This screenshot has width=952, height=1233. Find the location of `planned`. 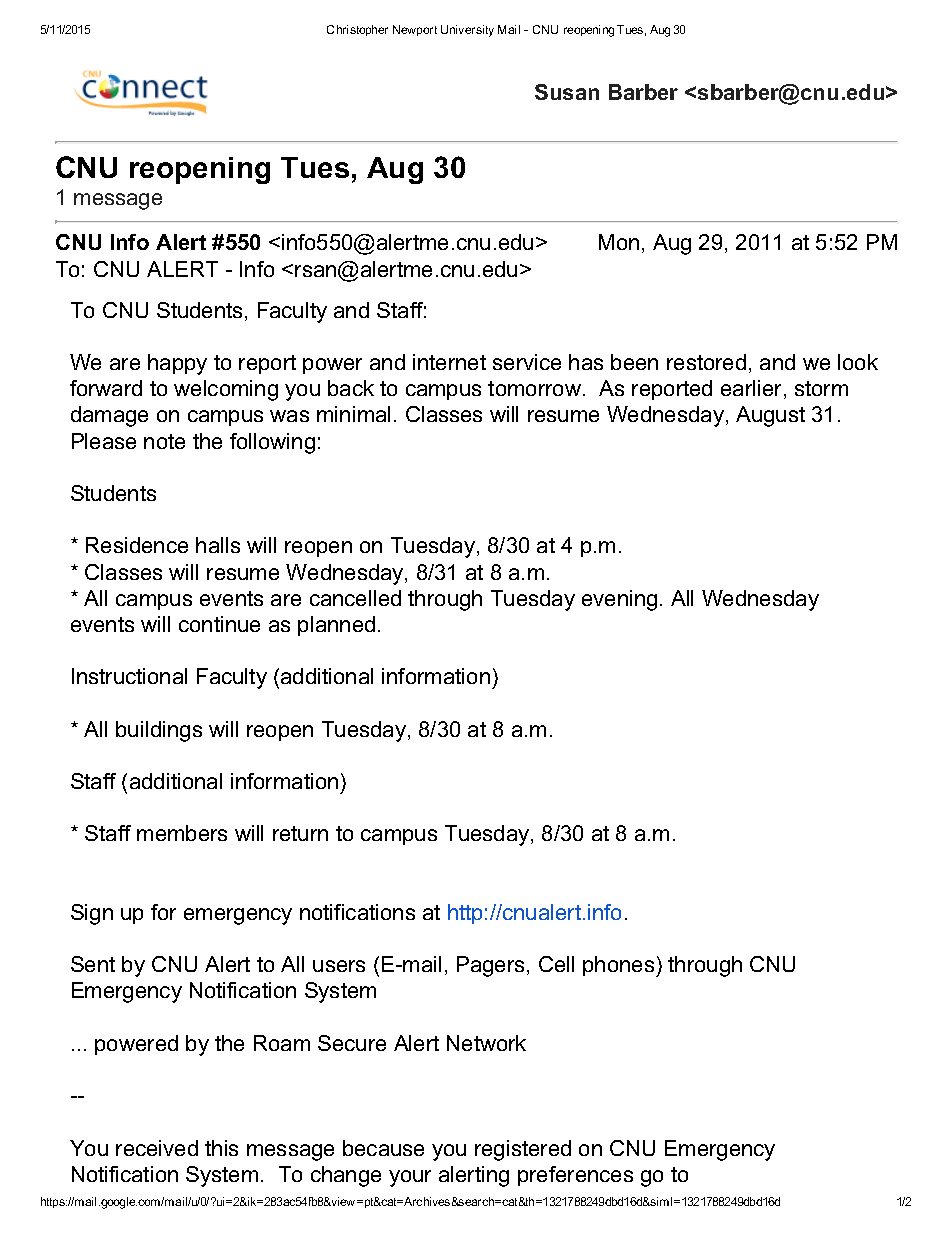

planned is located at coordinates (336, 626).
